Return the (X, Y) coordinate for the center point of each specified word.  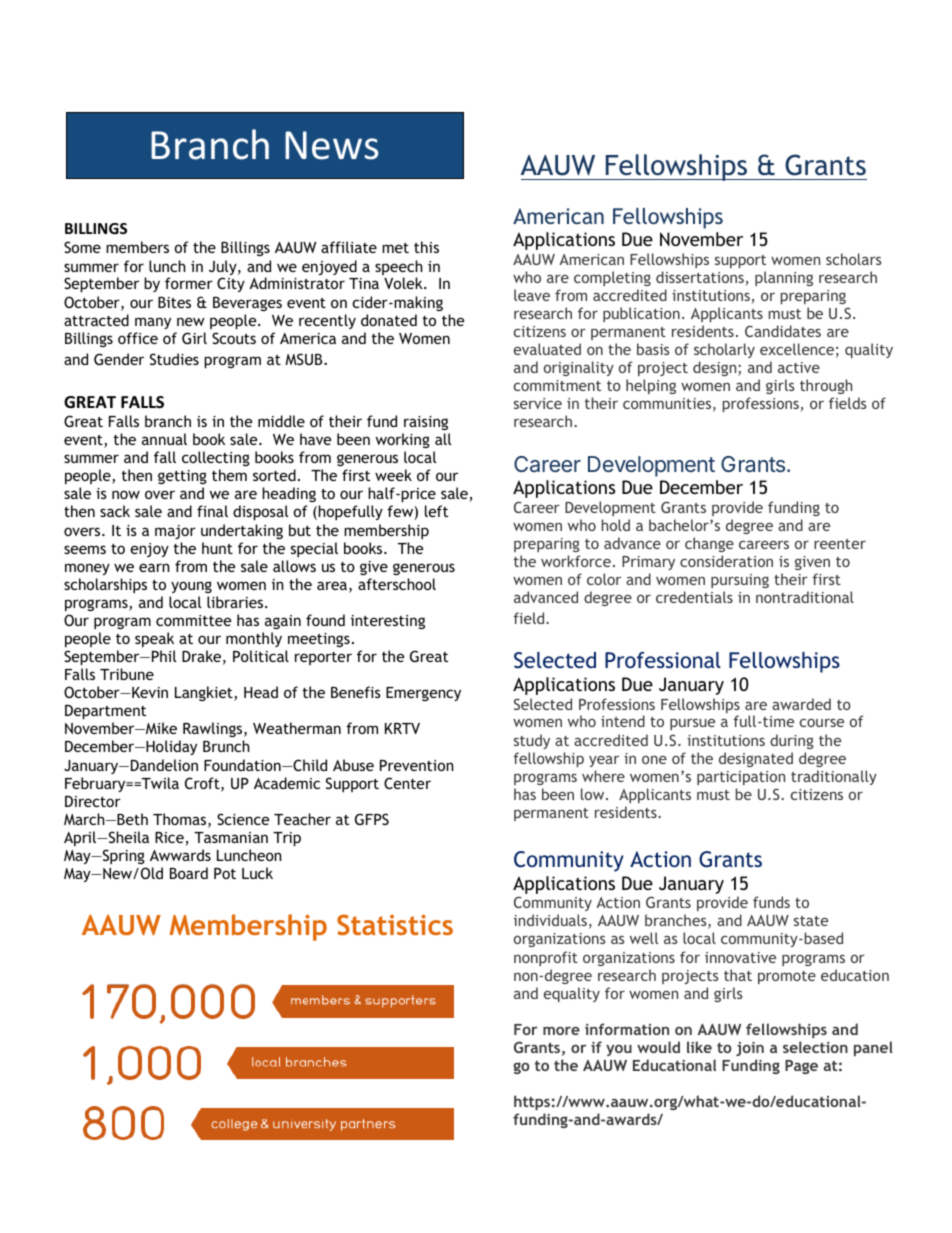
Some (82, 247)
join (750, 1049)
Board (189, 873)
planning (784, 278)
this (426, 247)
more (561, 1030)
